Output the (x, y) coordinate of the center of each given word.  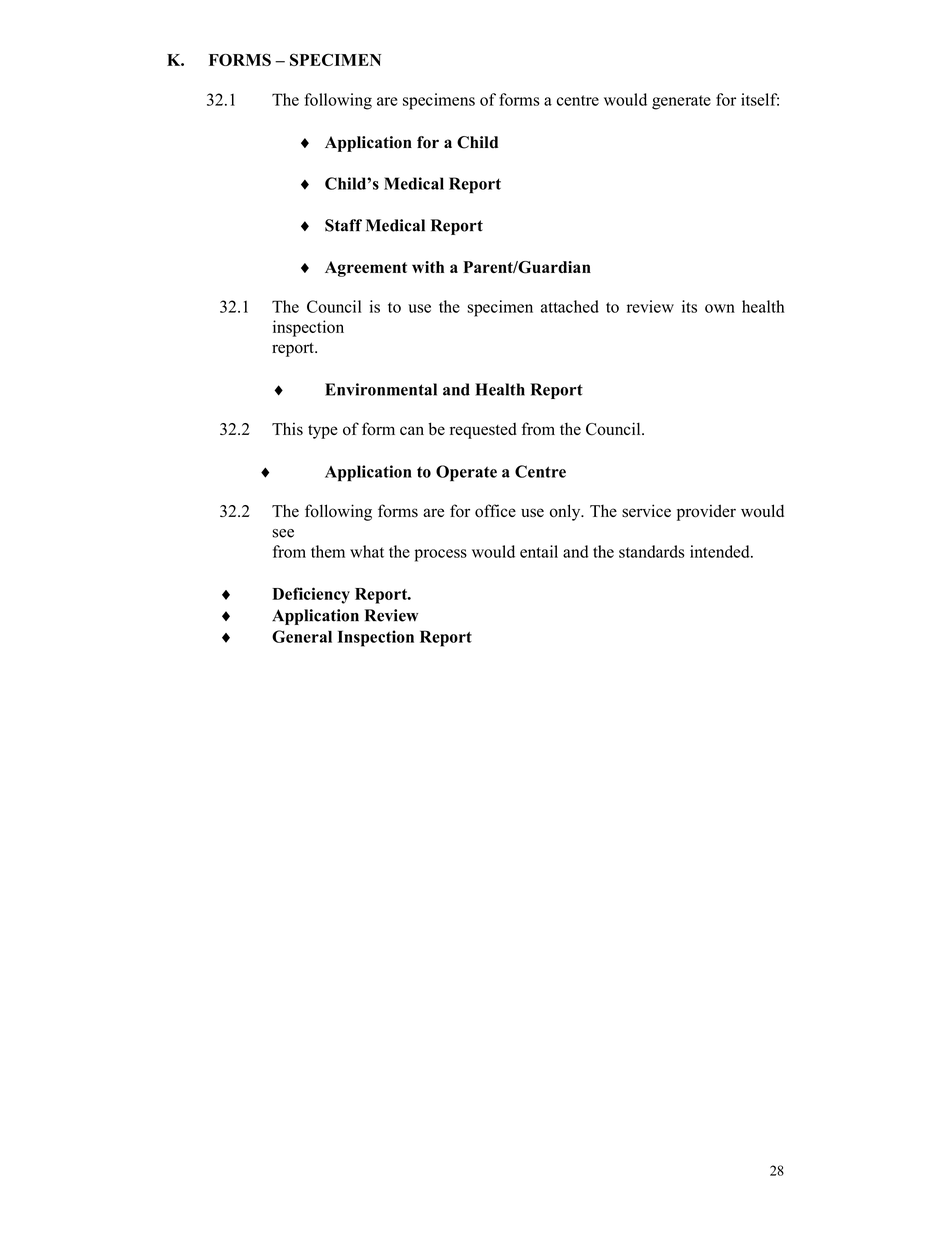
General (302, 636)
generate (681, 102)
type (323, 431)
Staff (343, 225)
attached (570, 306)
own (720, 308)
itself (760, 99)
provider (706, 512)
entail (539, 551)
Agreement (366, 269)
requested (483, 431)
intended (721, 551)
